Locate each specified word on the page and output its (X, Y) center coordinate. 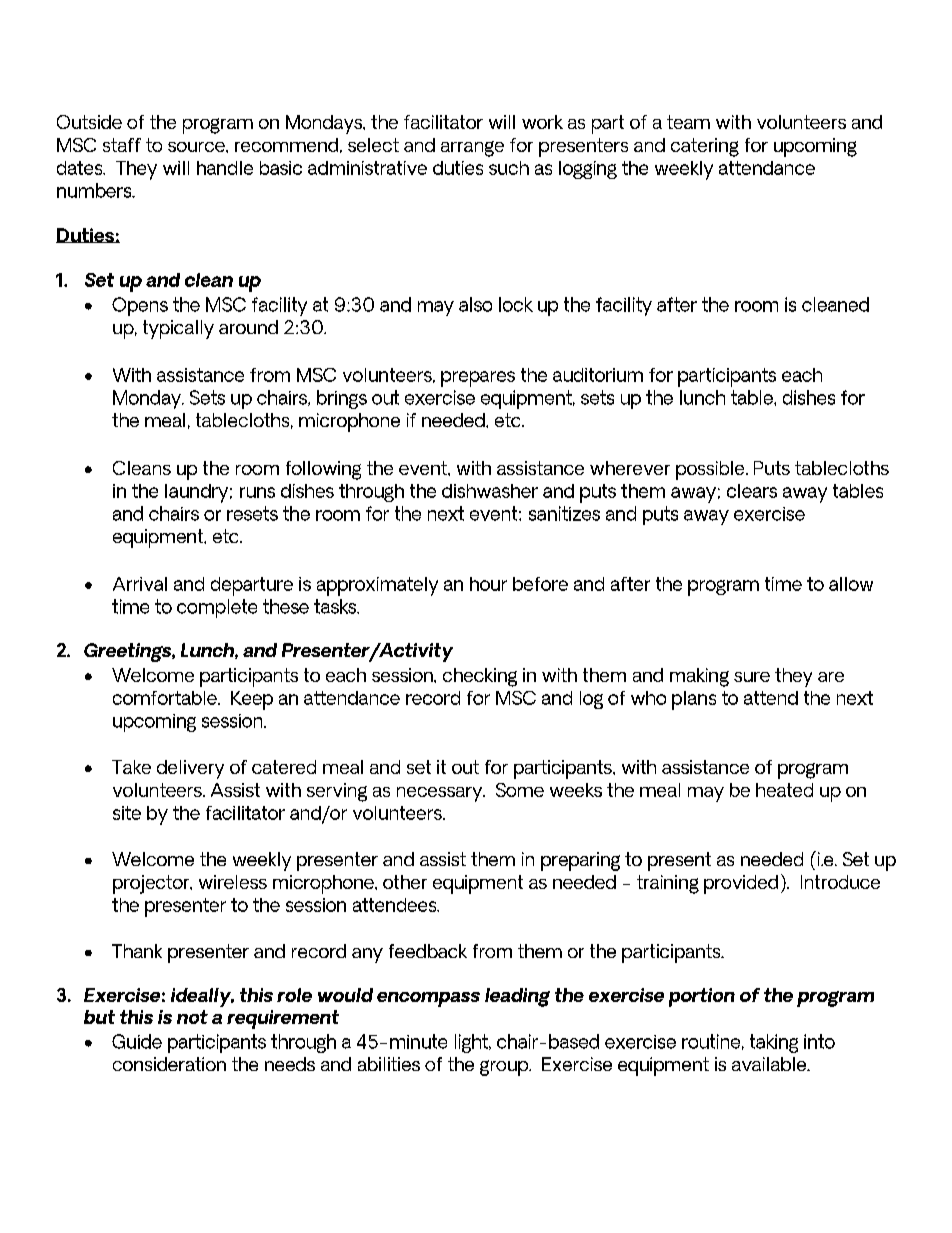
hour (488, 584)
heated (784, 790)
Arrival (140, 584)
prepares (478, 379)
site (127, 813)
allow (851, 584)
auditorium (598, 375)
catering (705, 147)
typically (178, 329)
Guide (137, 1041)
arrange (472, 149)
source (197, 147)
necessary (441, 794)
